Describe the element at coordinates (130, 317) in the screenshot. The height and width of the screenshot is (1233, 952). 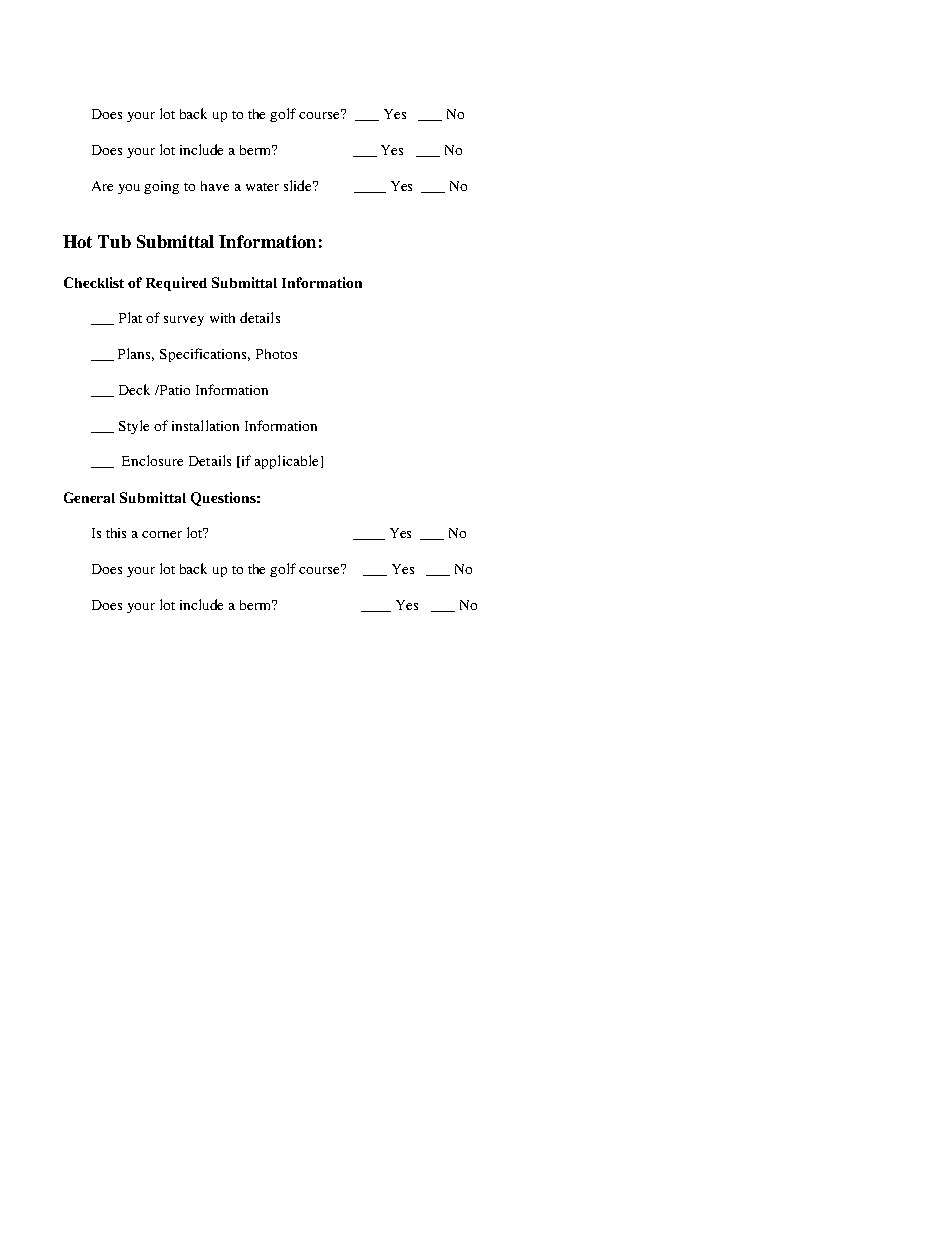
I see `Plat` at that location.
